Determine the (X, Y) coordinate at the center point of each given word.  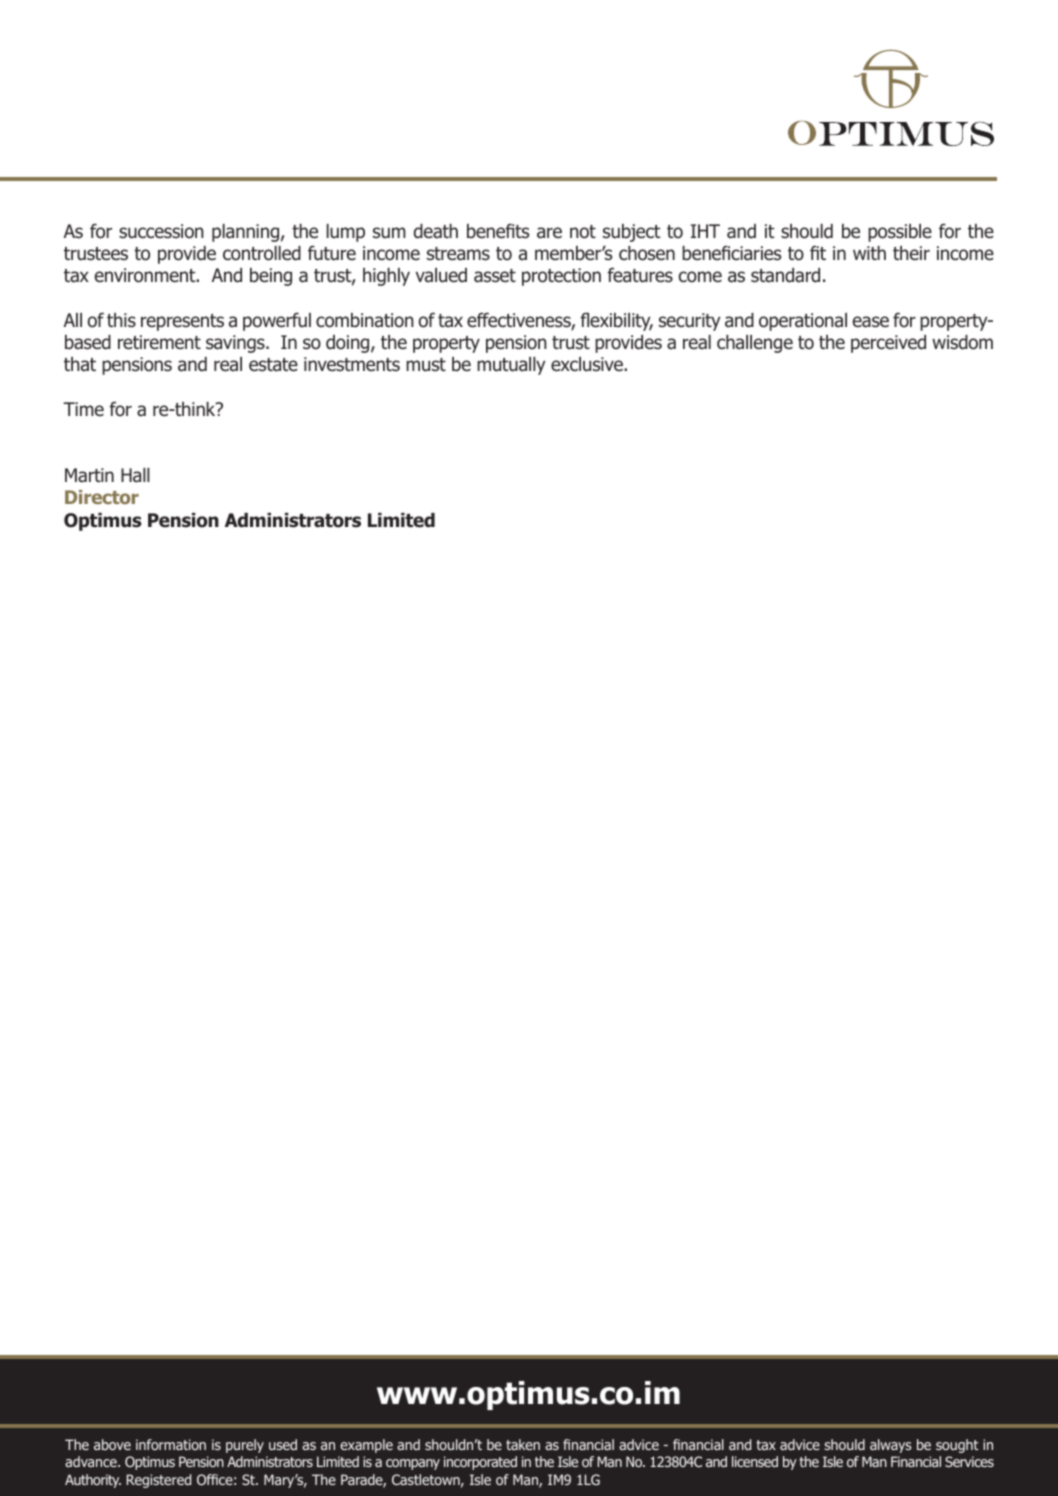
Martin (89, 475)
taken (523, 1444)
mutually (511, 366)
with (869, 253)
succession (161, 231)
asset (495, 276)
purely (245, 1446)
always (891, 1446)
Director (102, 497)
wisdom (962, 342)
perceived (888, 344)
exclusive (588, 364)
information (171, 1444)
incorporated (480, 1463)
